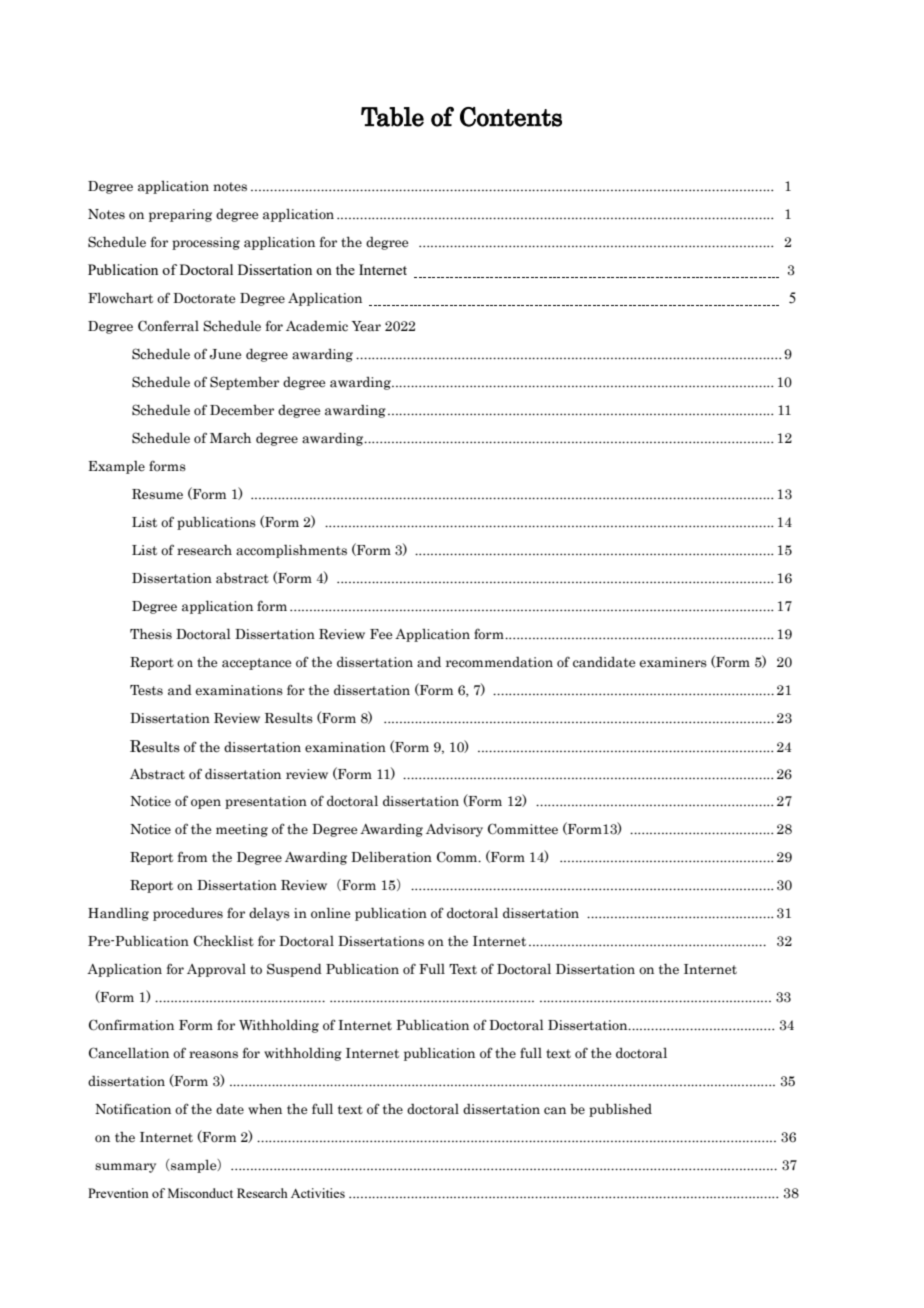  I want to click on Academic, so click(317, 326).
